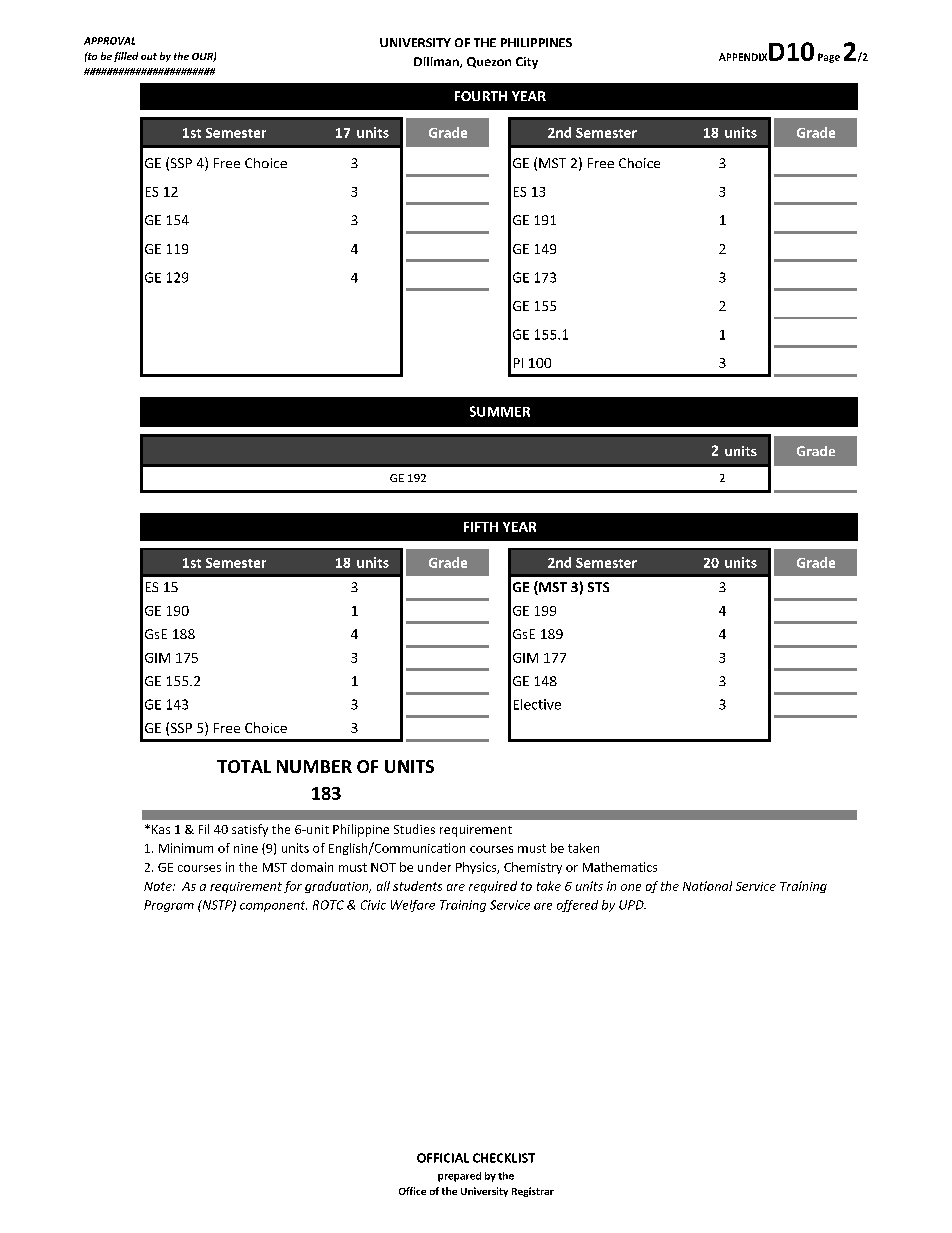 This page has height=1233, width=952. What do you see at coordinates (598, 587) in the page?
I see `STS` at bounding box center [598, 587].
